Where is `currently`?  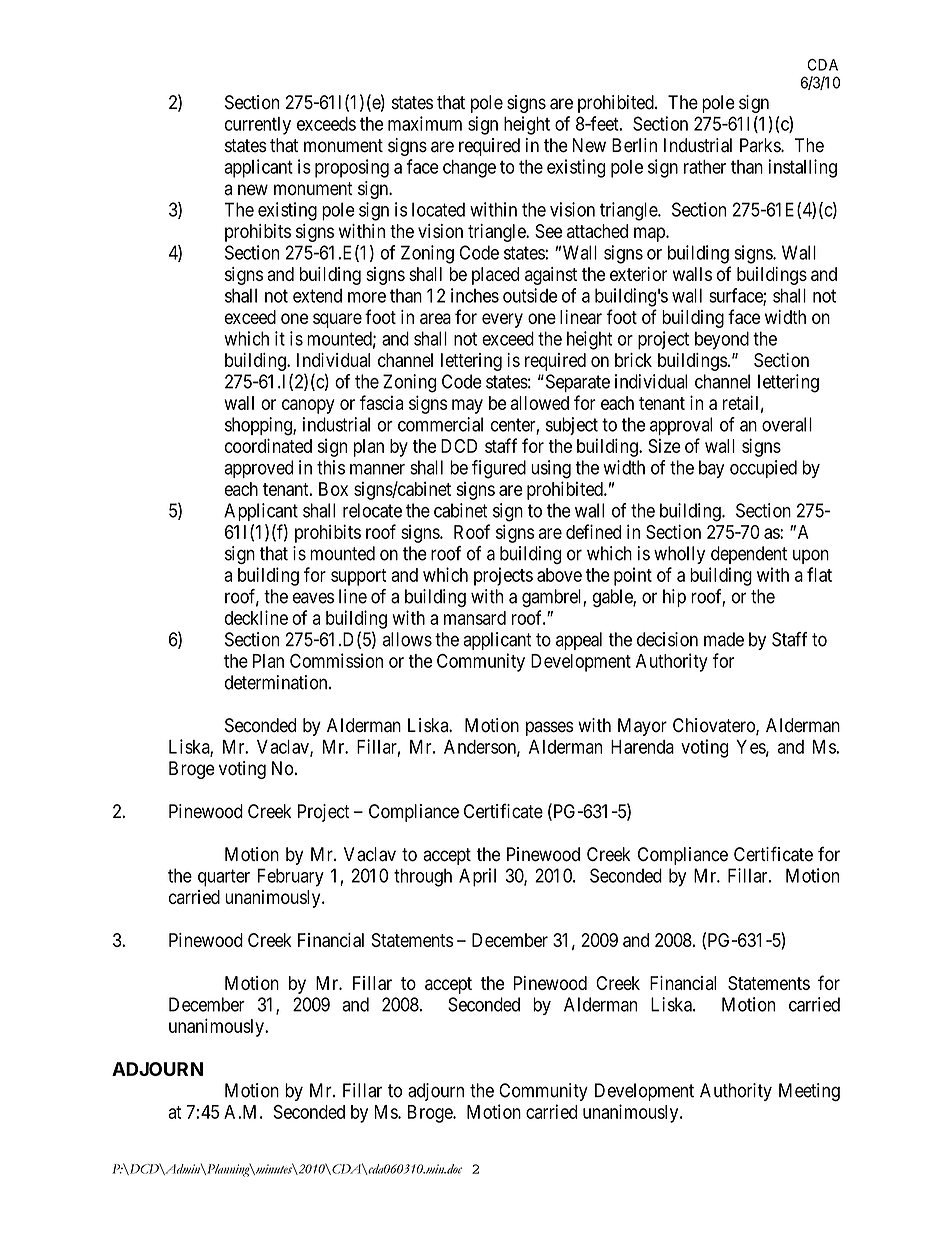 currently is located at coordinates (258, 126).
